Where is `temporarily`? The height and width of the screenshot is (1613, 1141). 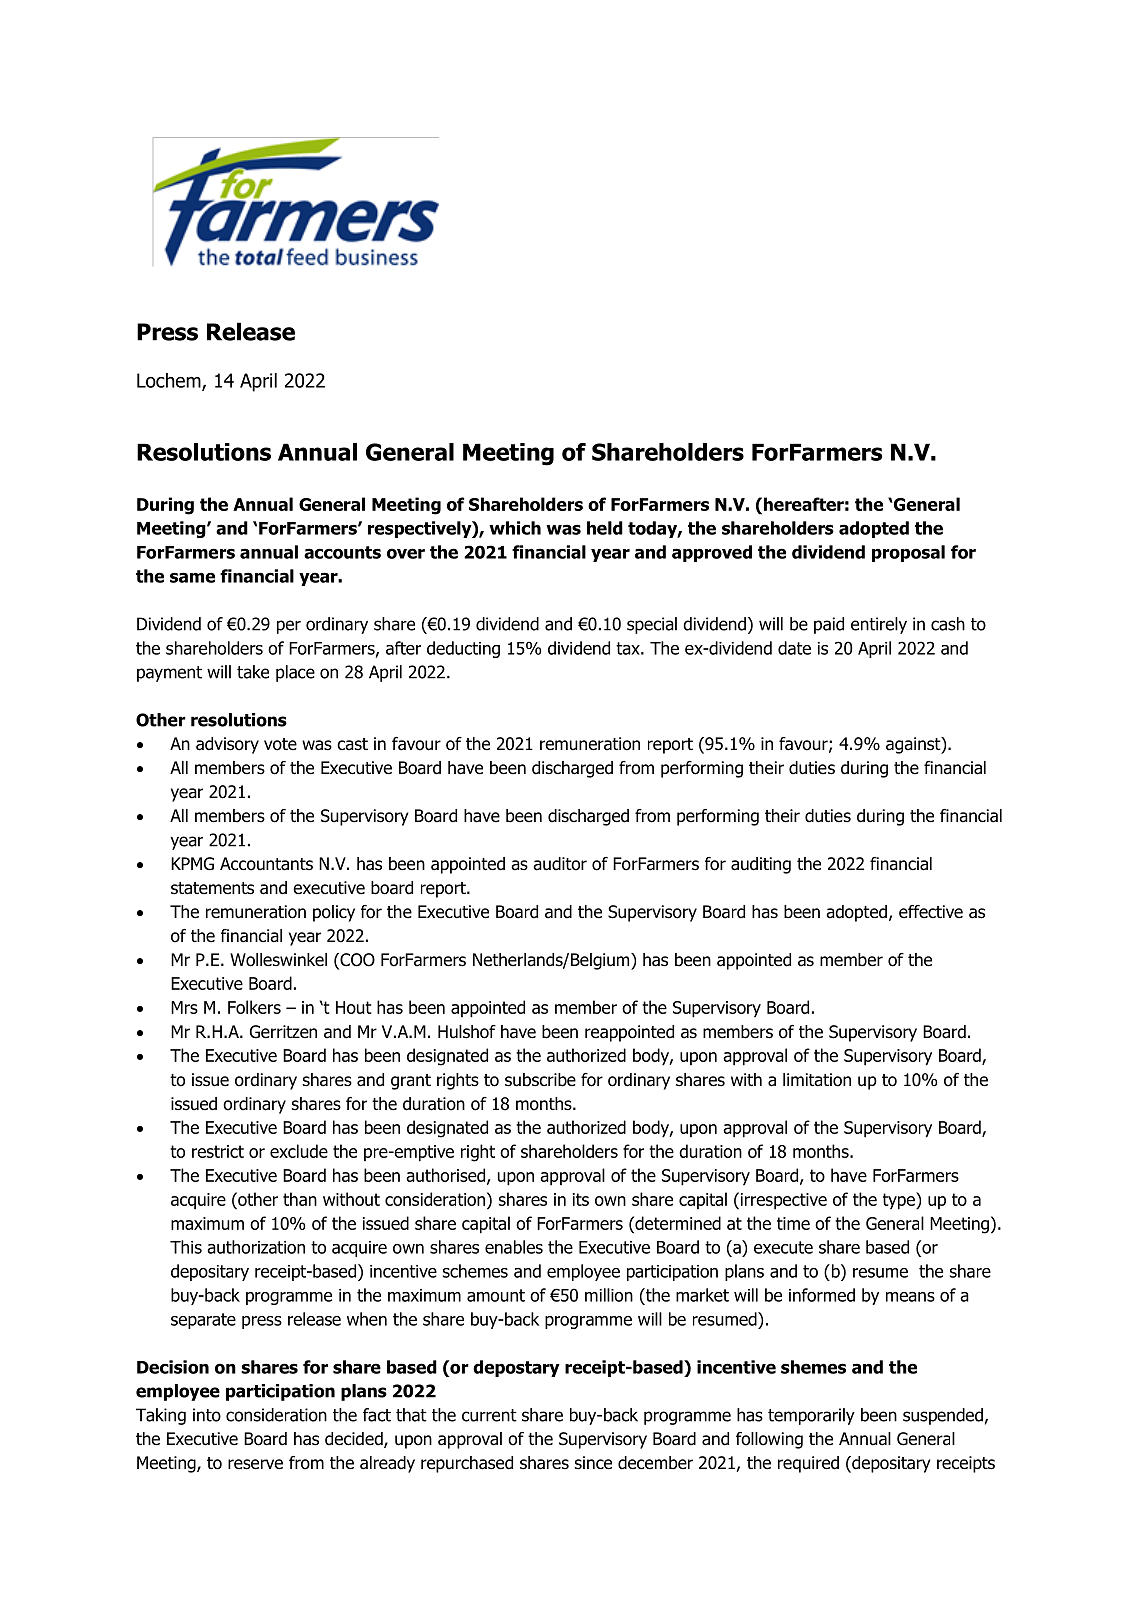
temporarily is located at coordinates (811, 1416).
